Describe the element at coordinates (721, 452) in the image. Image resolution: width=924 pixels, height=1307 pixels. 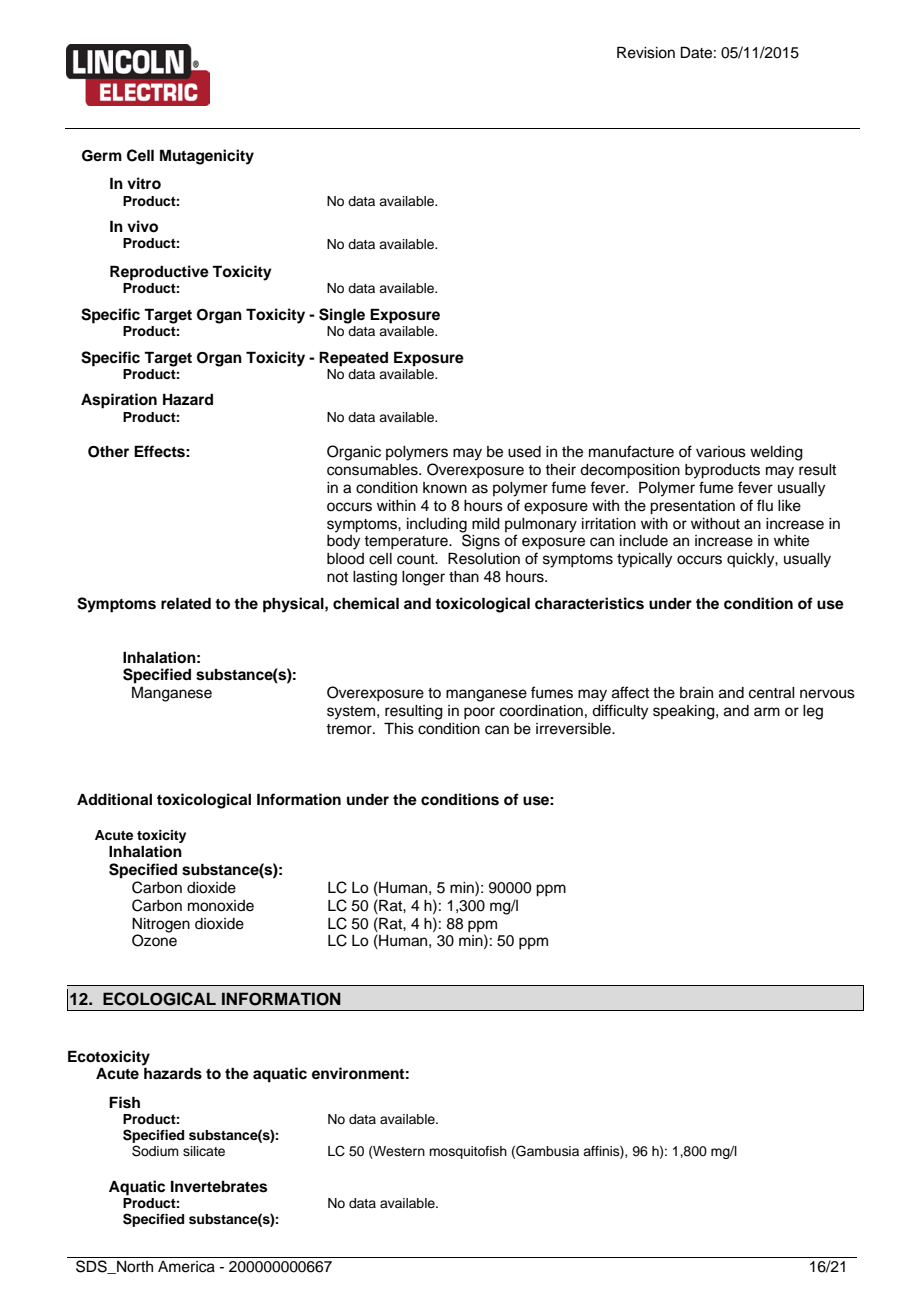
I see `various` at that location.
